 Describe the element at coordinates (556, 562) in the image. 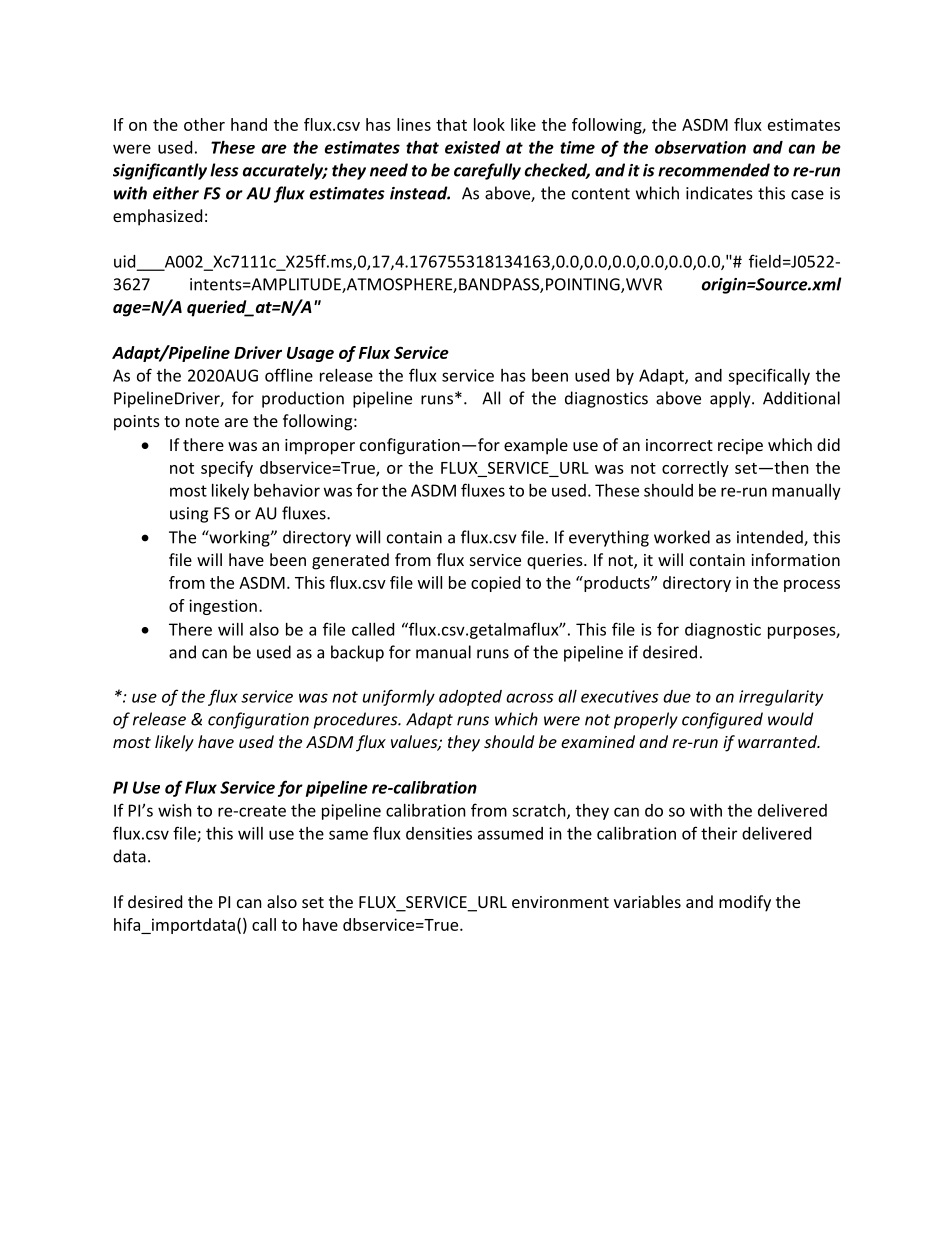

I see `queries` at that location.
